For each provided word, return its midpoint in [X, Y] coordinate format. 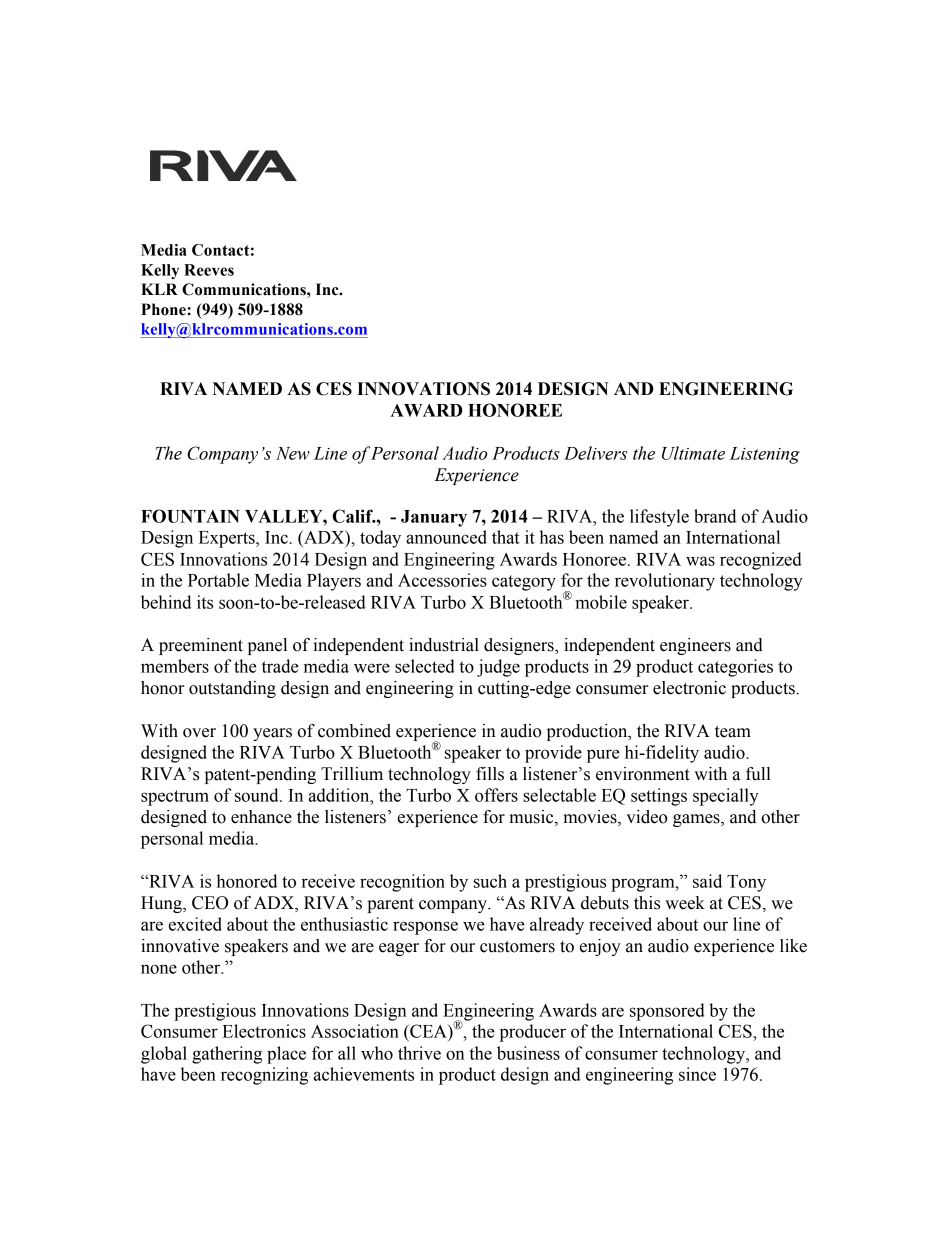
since [697, 1074]
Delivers [595, 453]
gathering [227, 1055]
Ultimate [693, 453]
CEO [210, 903]
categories [735, 668]
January [434, 518]
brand [715, 516]
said [707, 881]
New [293, 453]
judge [498, 668]
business [528, 1053]
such [490, 881]
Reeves [209, 270]
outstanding [232, 689]
